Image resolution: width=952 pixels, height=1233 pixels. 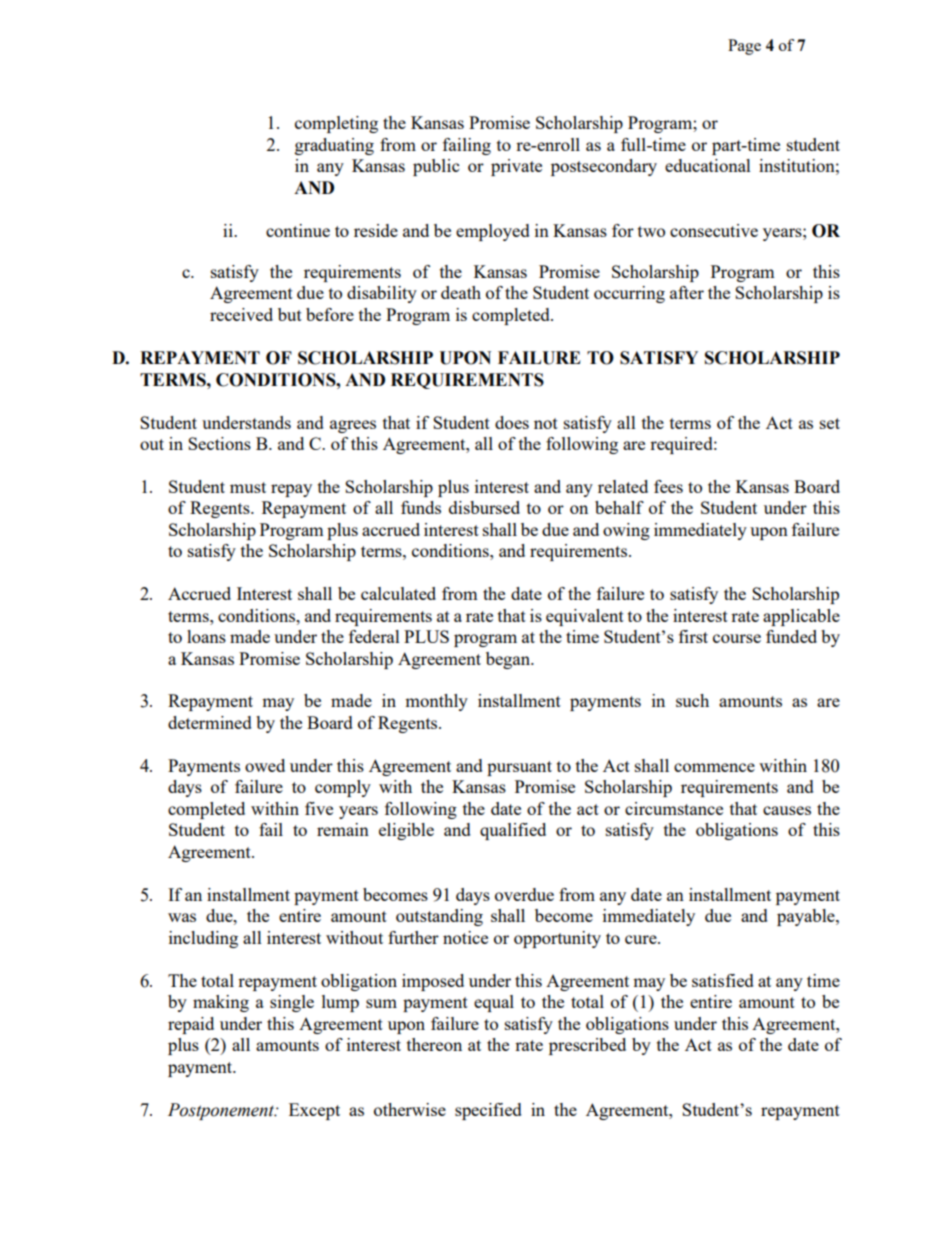 What do you see at coordinates (222, 1111) in the screenshot?
I see `Postponement` at bounding box center [222, 1111].
